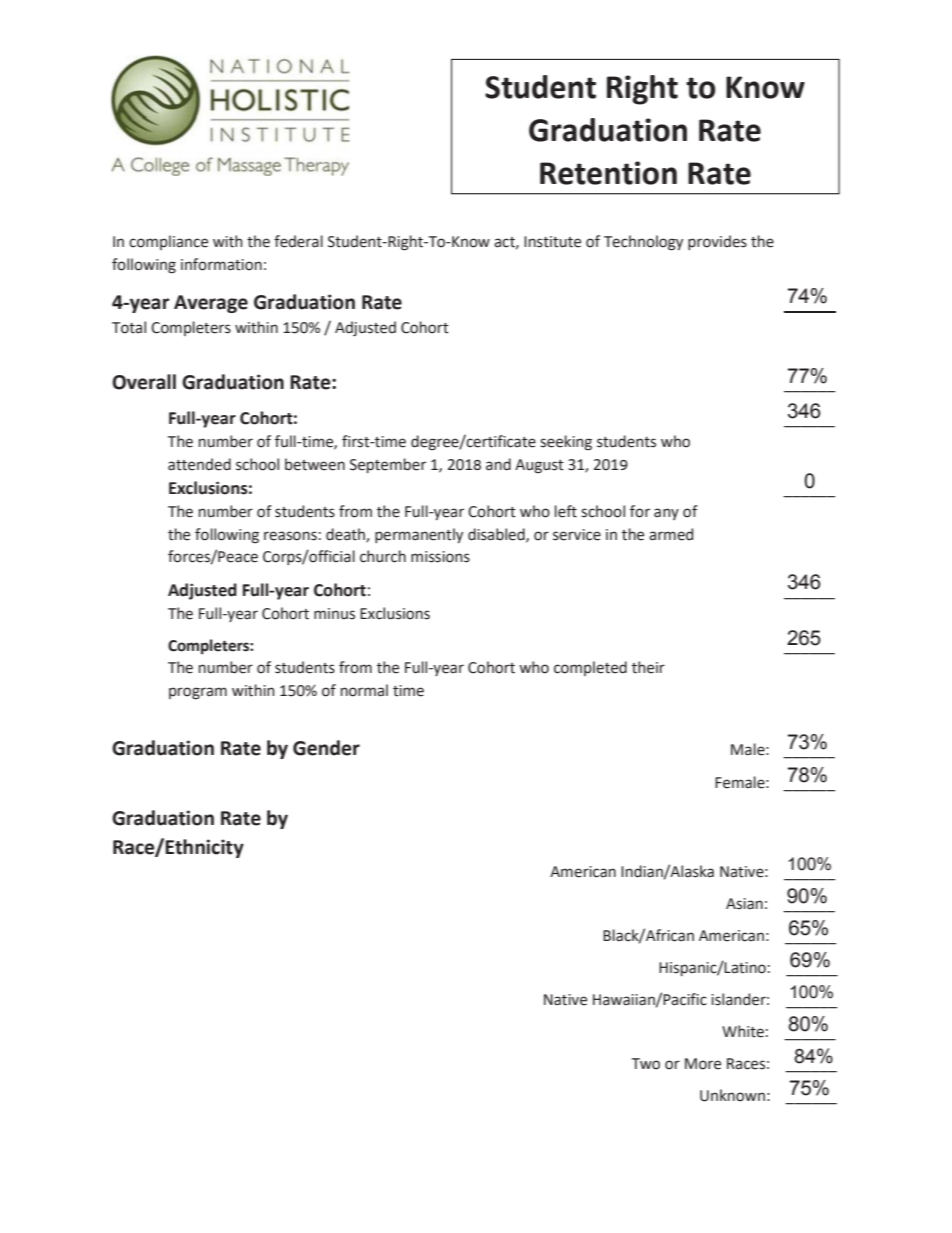 The image size is (952, 1233). What do you see at coordinates (198, 693) in the document?
I see `program` at bounding box center [198, 693].
